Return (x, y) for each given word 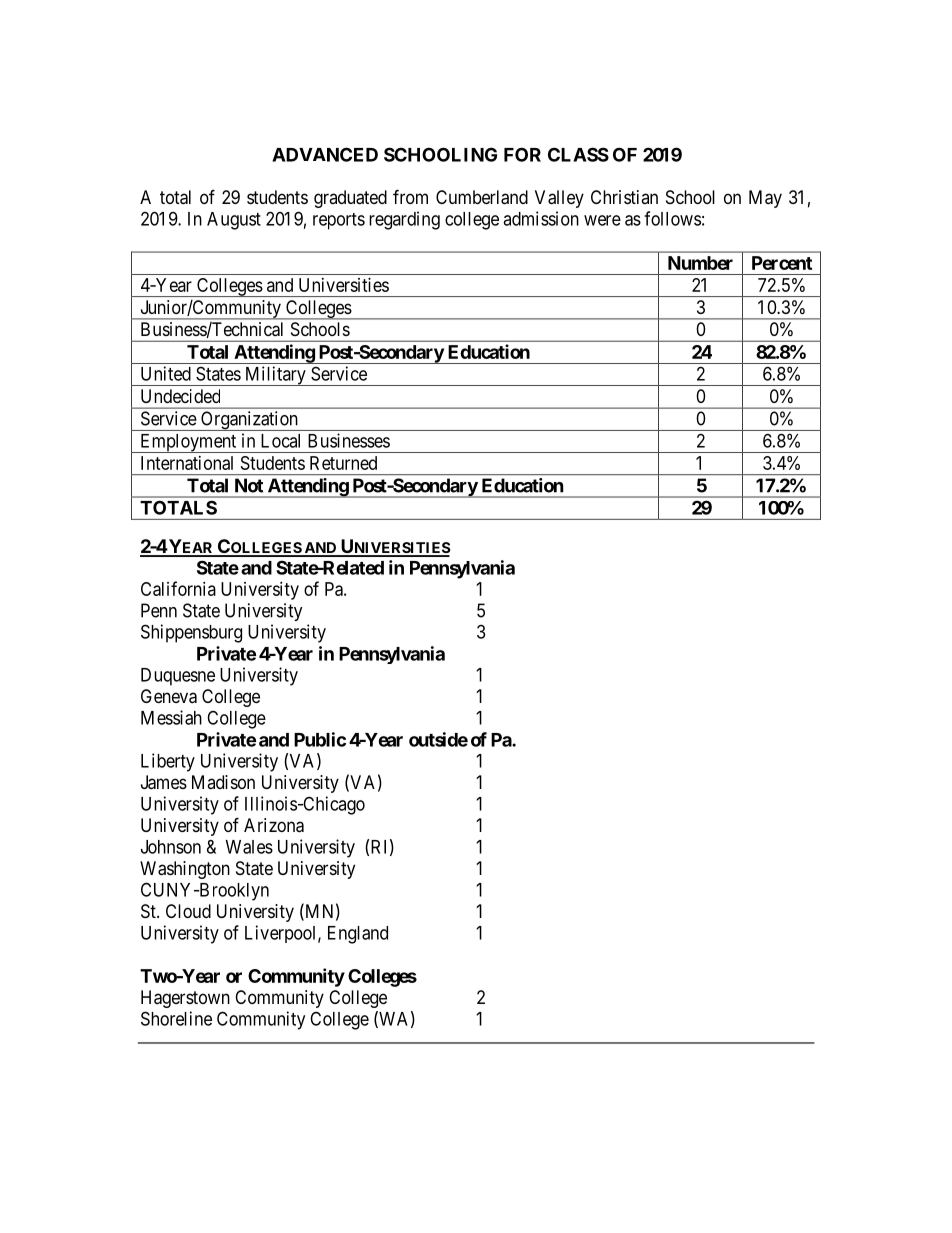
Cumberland (482, 197)
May (765, 199)
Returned (343, 463)
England (358, 935)
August (234, 221)
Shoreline (176, 1018)
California (178, 588)
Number (700, 263)
